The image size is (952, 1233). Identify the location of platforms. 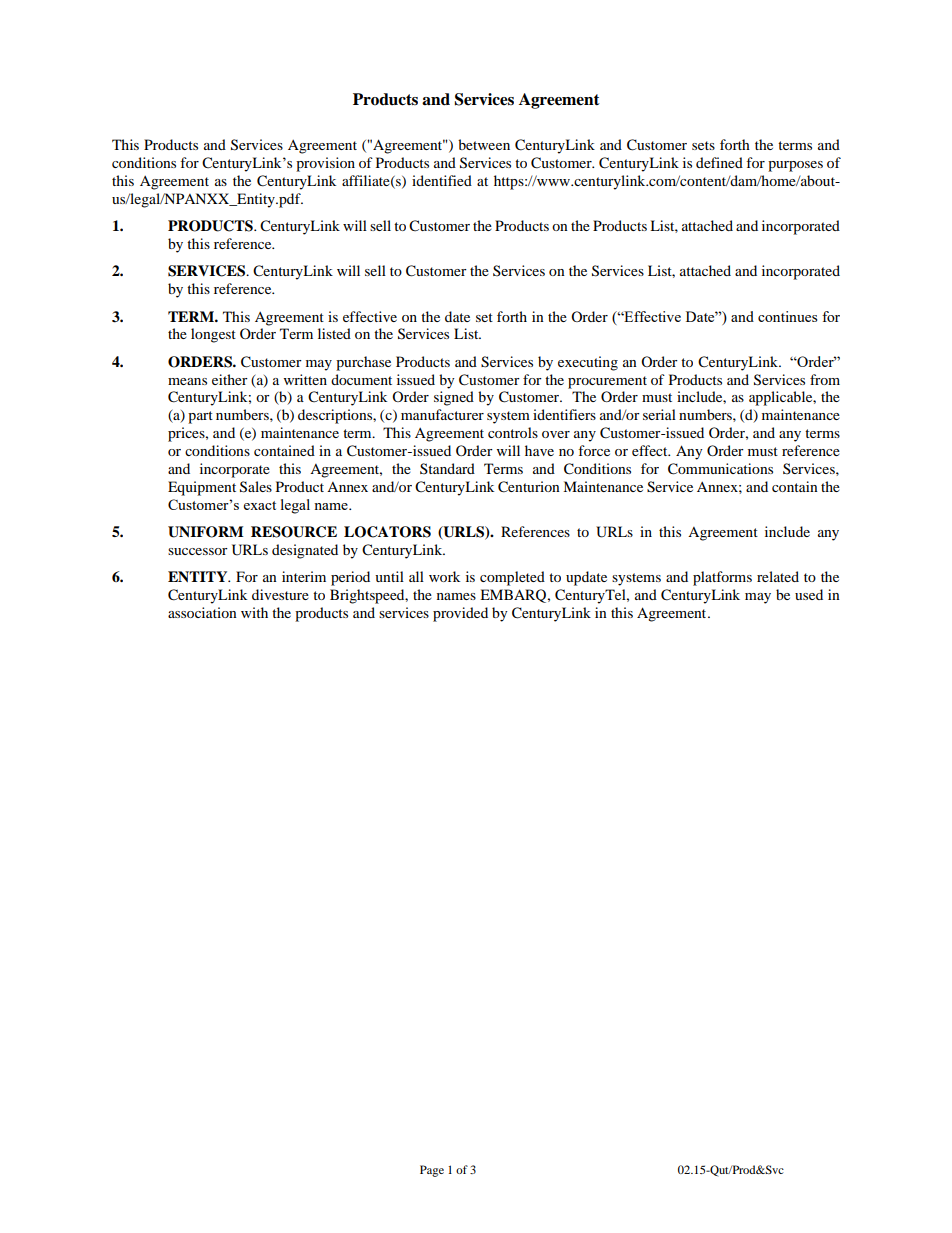
(722, 578).
